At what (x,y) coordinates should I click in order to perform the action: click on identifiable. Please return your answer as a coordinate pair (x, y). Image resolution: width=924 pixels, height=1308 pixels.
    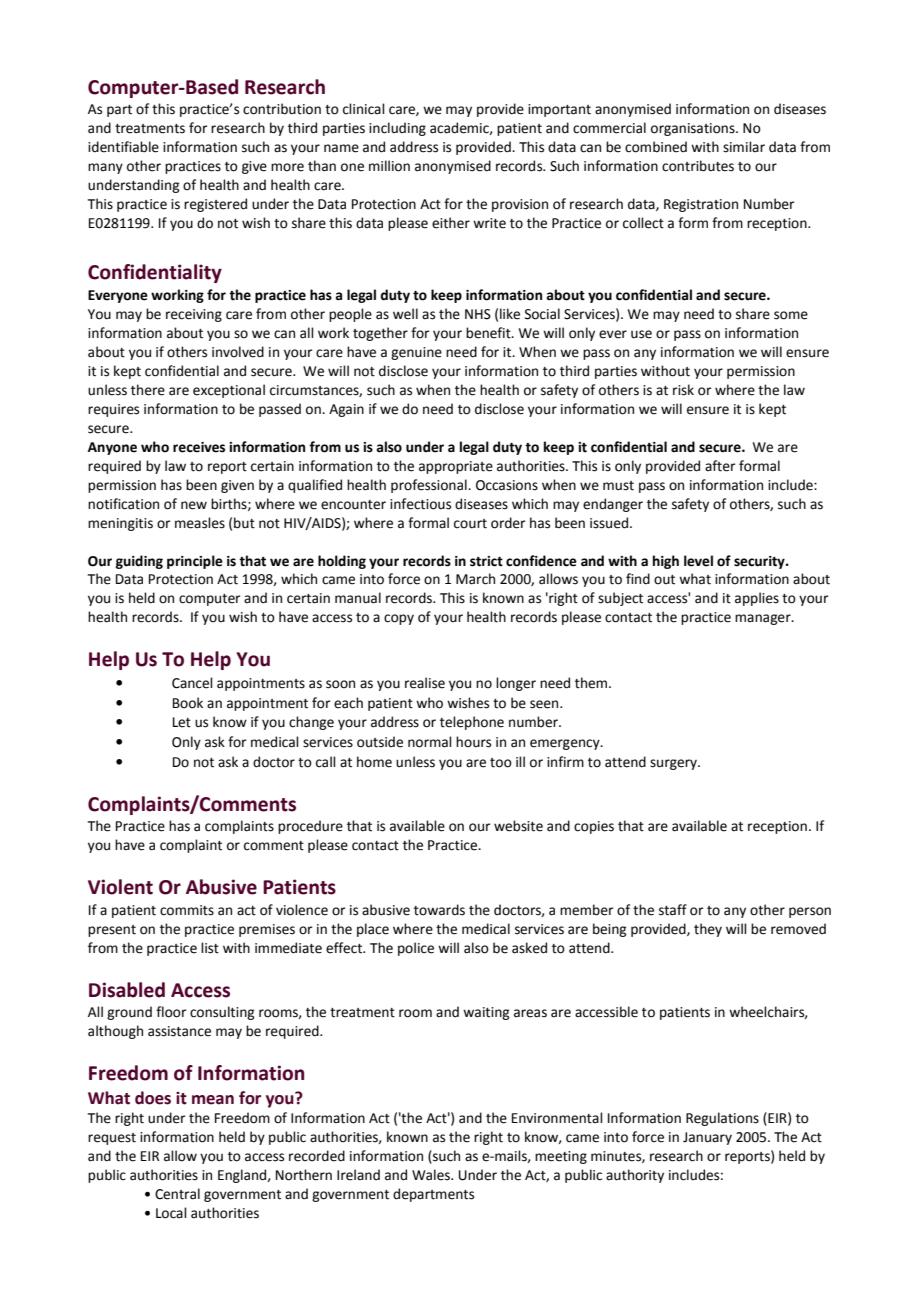
    Looking at the image, I should click on (123, 147).
